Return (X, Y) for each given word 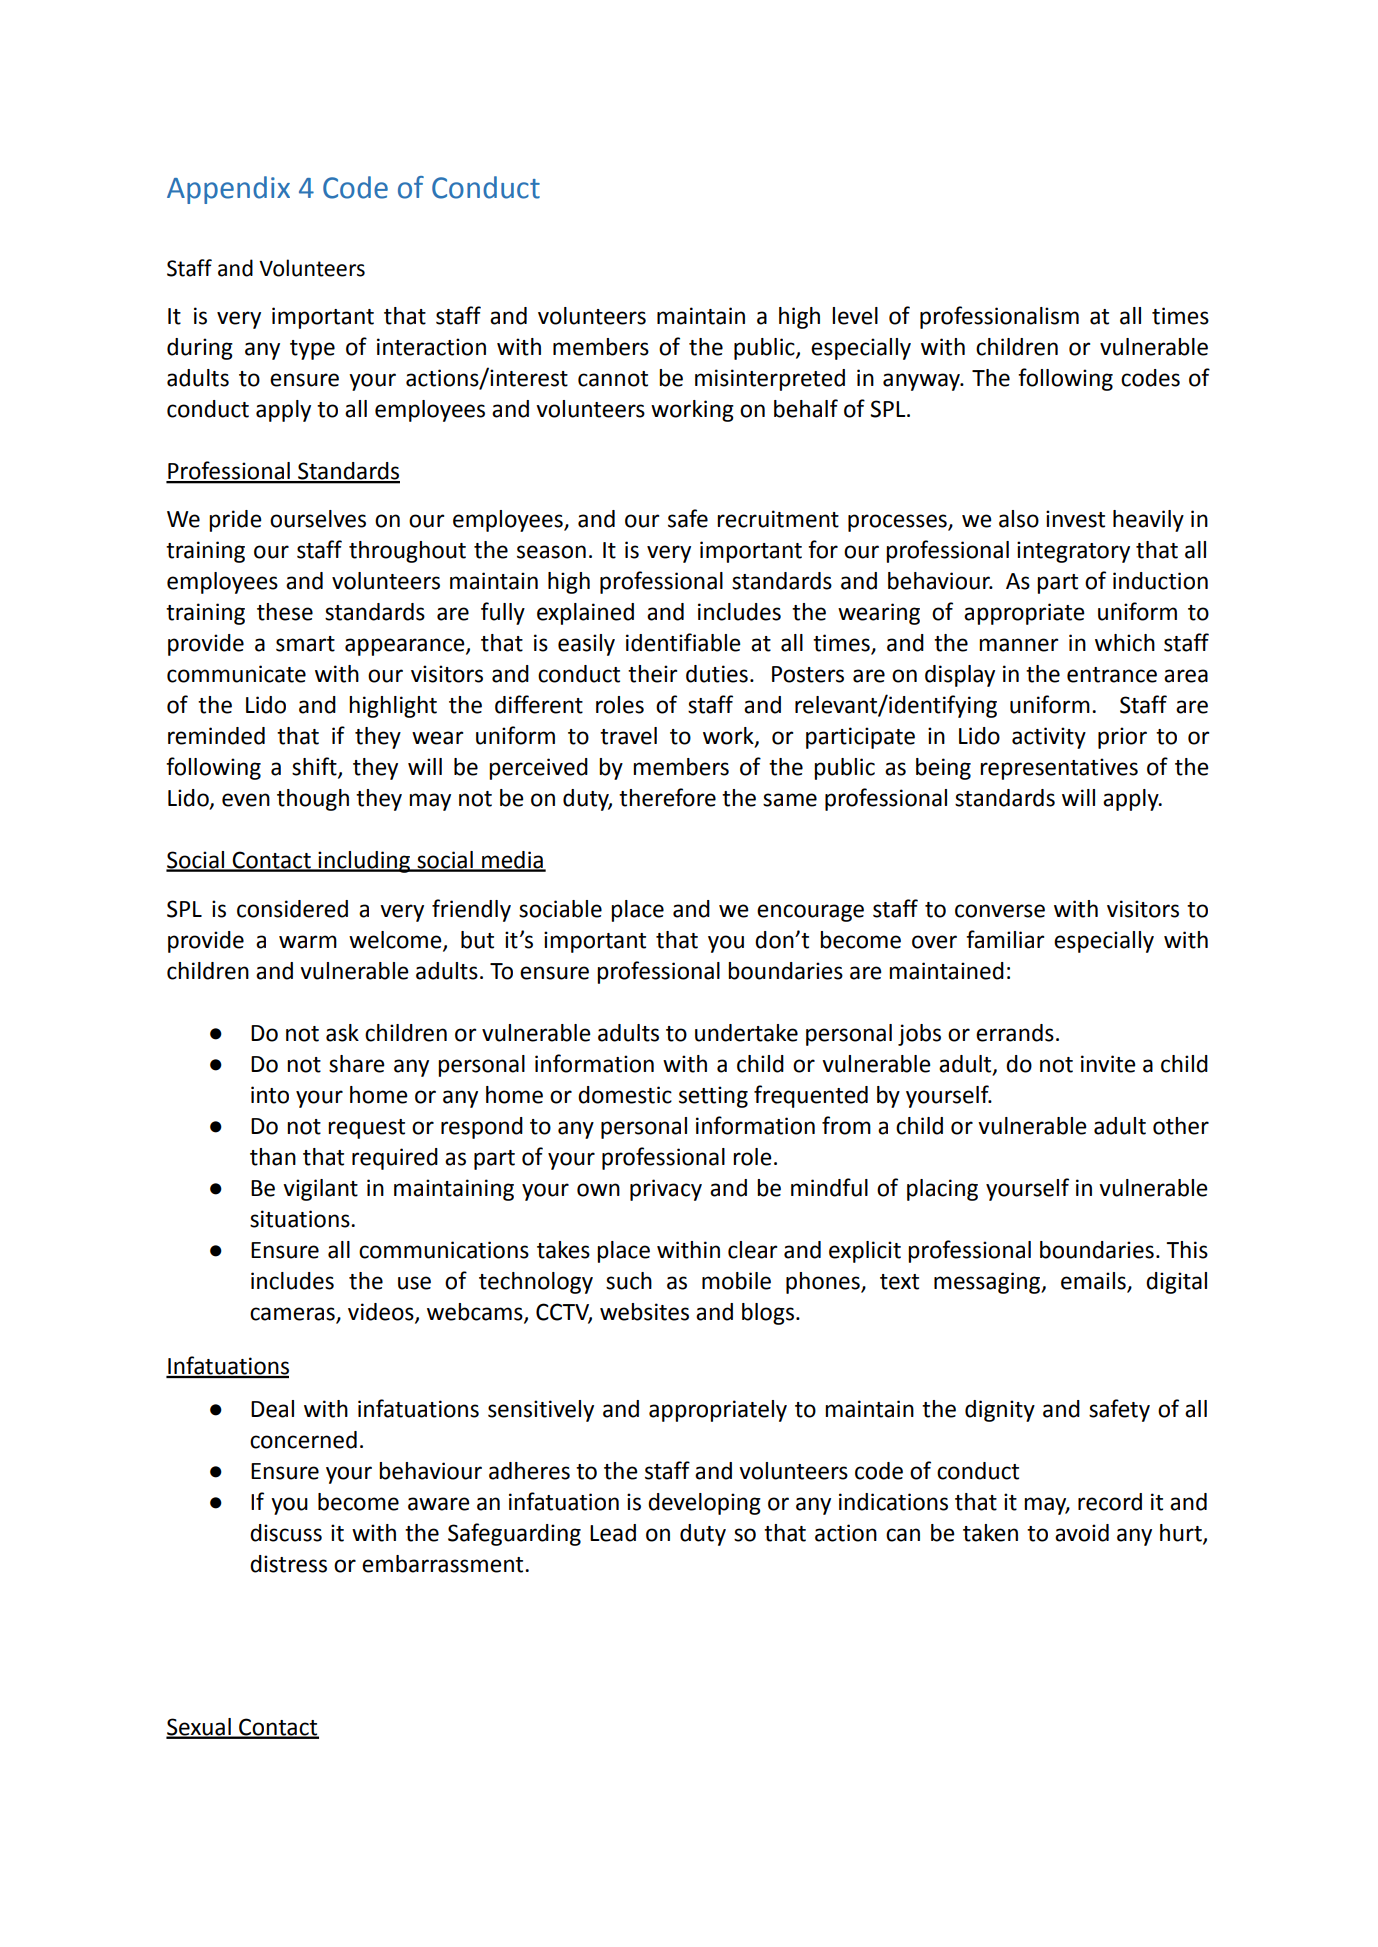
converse (1000, 911)
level (855, 316)
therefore (667, 797)
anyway (922, 382)
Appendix (228, 190)
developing (704, 1504)
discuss (286, 1533)
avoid (1082, 1533)
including (365, 862)
